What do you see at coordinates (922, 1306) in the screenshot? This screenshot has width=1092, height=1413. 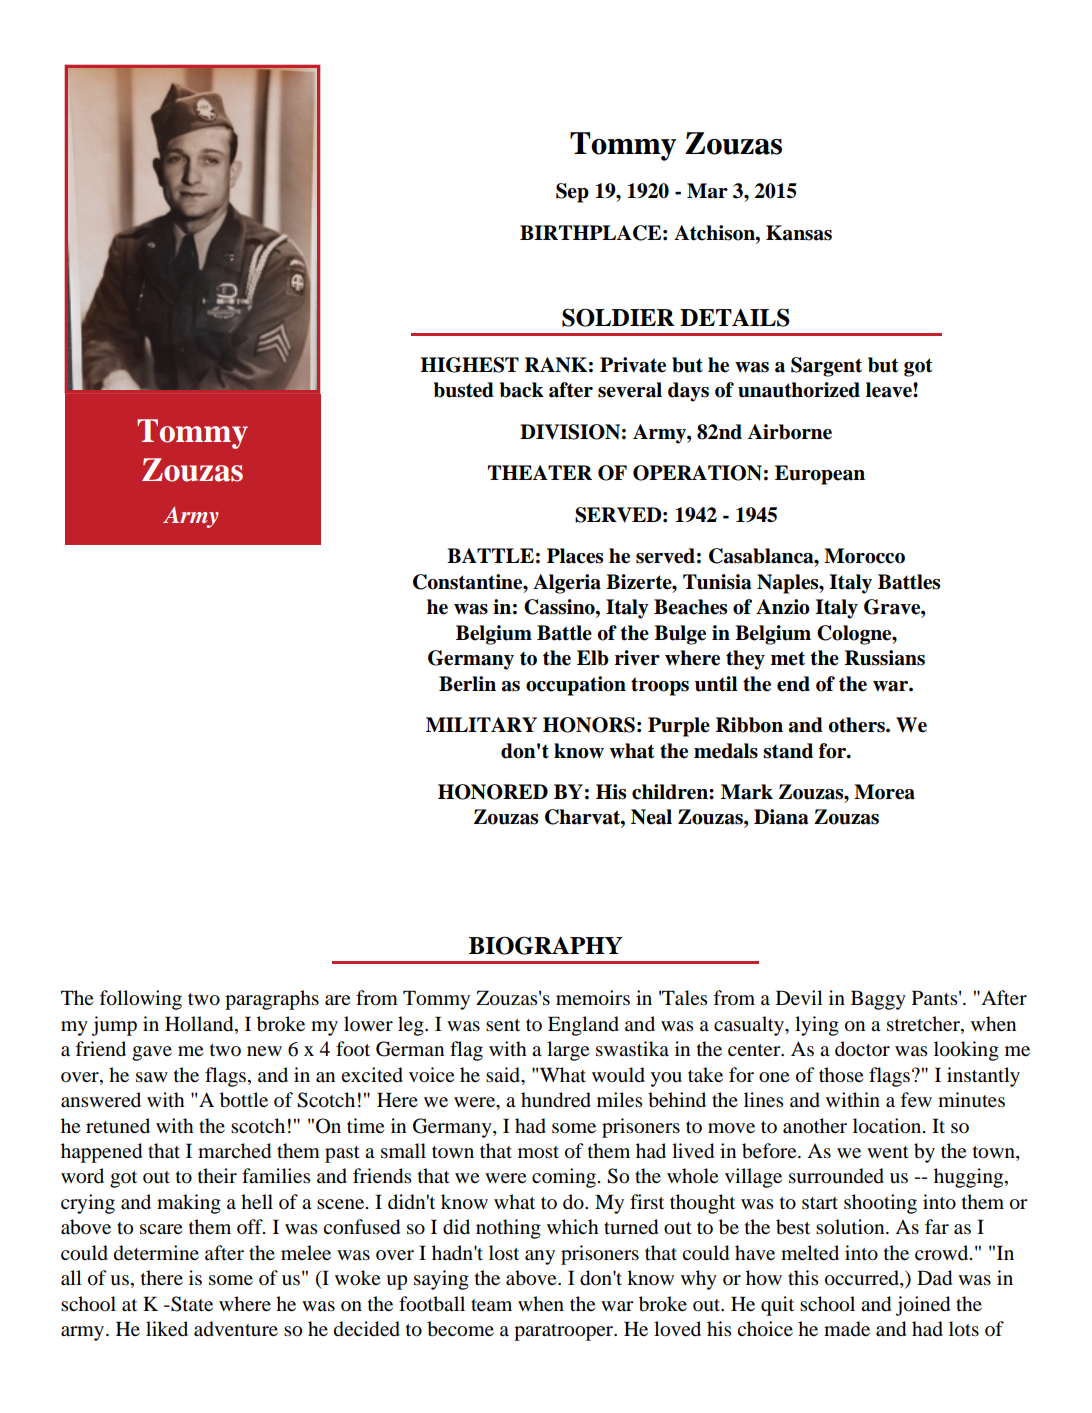 I see `joined` at bounding box center [922, 1306].
